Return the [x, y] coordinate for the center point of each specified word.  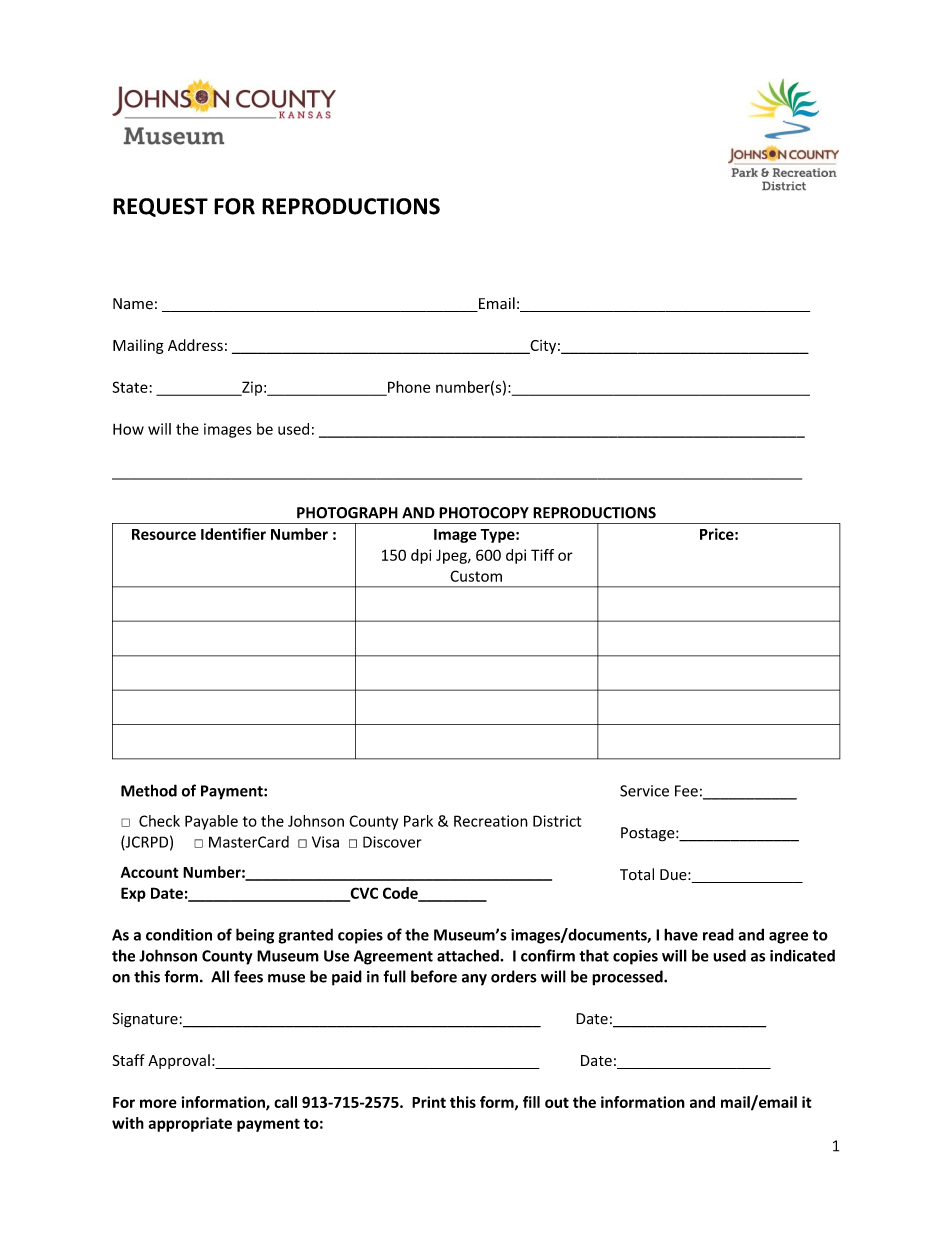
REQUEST [160, 207]
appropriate [190, 1124]
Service [644, 791]
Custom [476, 576]
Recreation [491, 821]
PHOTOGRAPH [347, 513]
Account [150, 872]
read [718, 934]
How [128, 429]
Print [429, 1102]
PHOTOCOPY [484, 513]
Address [195, 345]
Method [149, 790]
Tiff [542, 555]
